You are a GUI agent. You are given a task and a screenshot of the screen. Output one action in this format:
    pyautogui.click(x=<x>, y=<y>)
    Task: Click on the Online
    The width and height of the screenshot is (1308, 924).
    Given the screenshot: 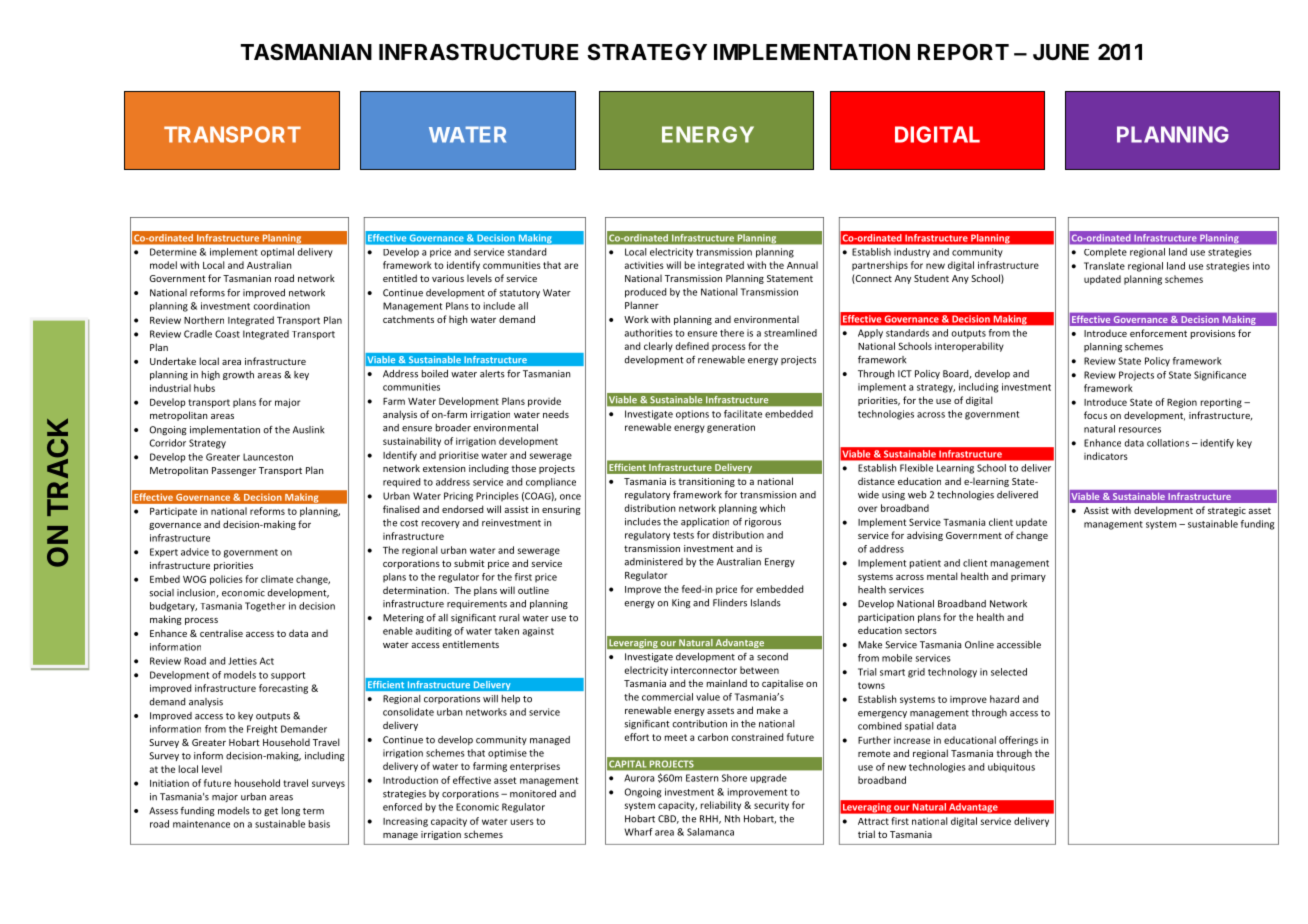 What is the action you would take?
    pyautogui.click(x=979, y=645)
